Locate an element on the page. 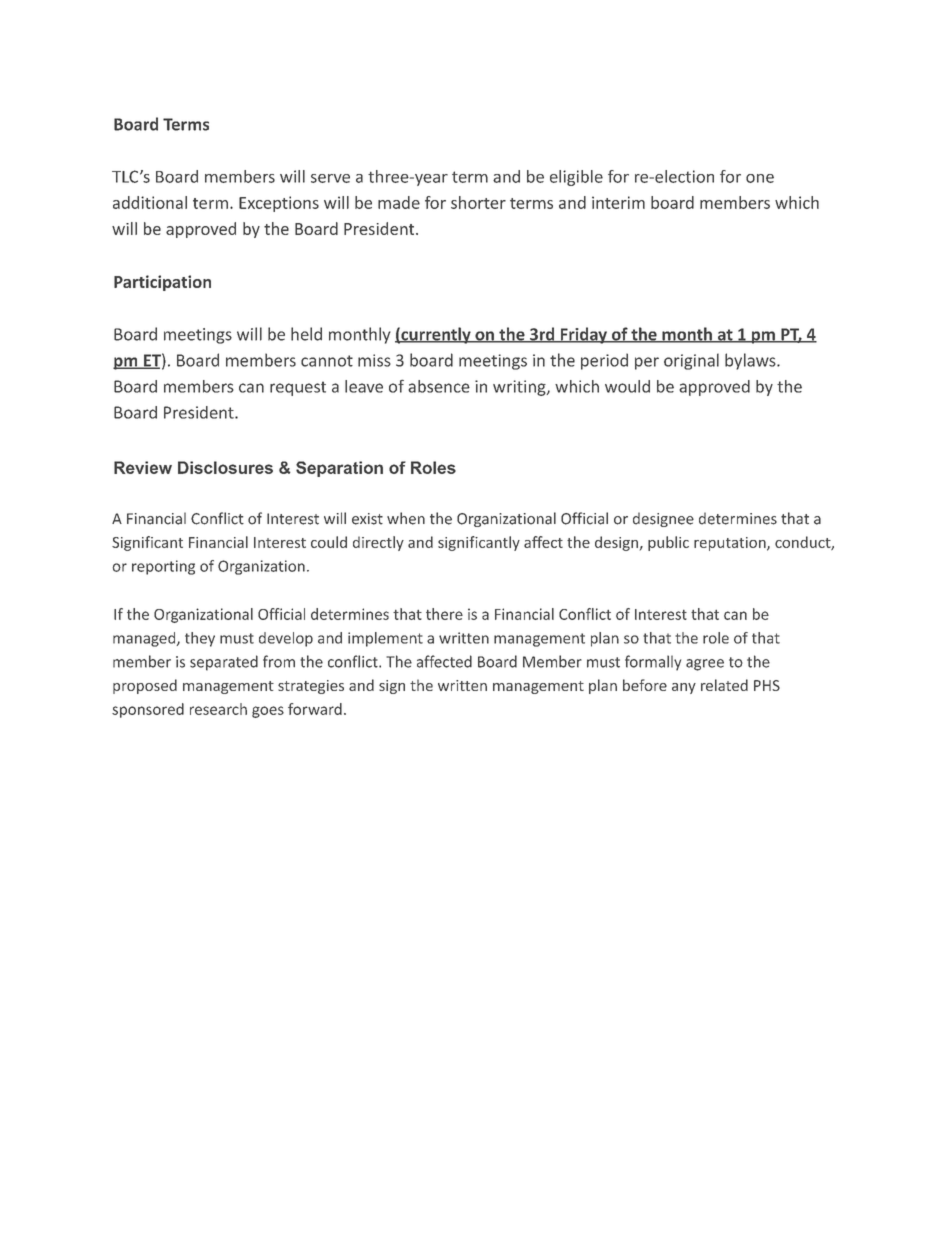  any is located at coordinates (684, 688).
